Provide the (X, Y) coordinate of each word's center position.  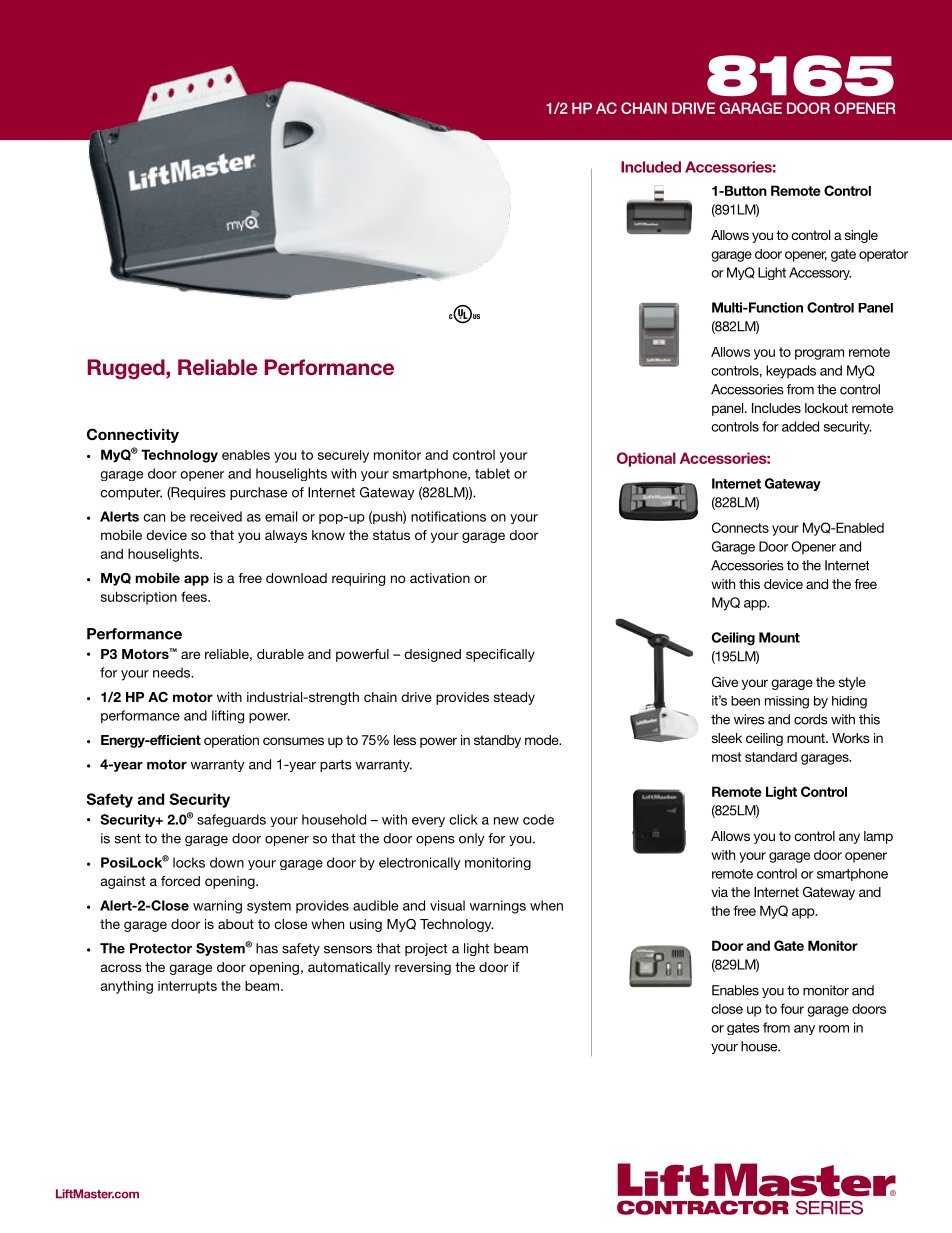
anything (127, 987)
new (506, 821)
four (792, 1008)
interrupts (187, 987)
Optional (646, 459)
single (861, 236)
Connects (740, 527)
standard (771, 757)
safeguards (231, 820)
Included (651, 167)
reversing (423, 968)
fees (195, 596)
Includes (776, 408)
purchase (258, 493)
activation (440, 578)
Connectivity (133, 435)
